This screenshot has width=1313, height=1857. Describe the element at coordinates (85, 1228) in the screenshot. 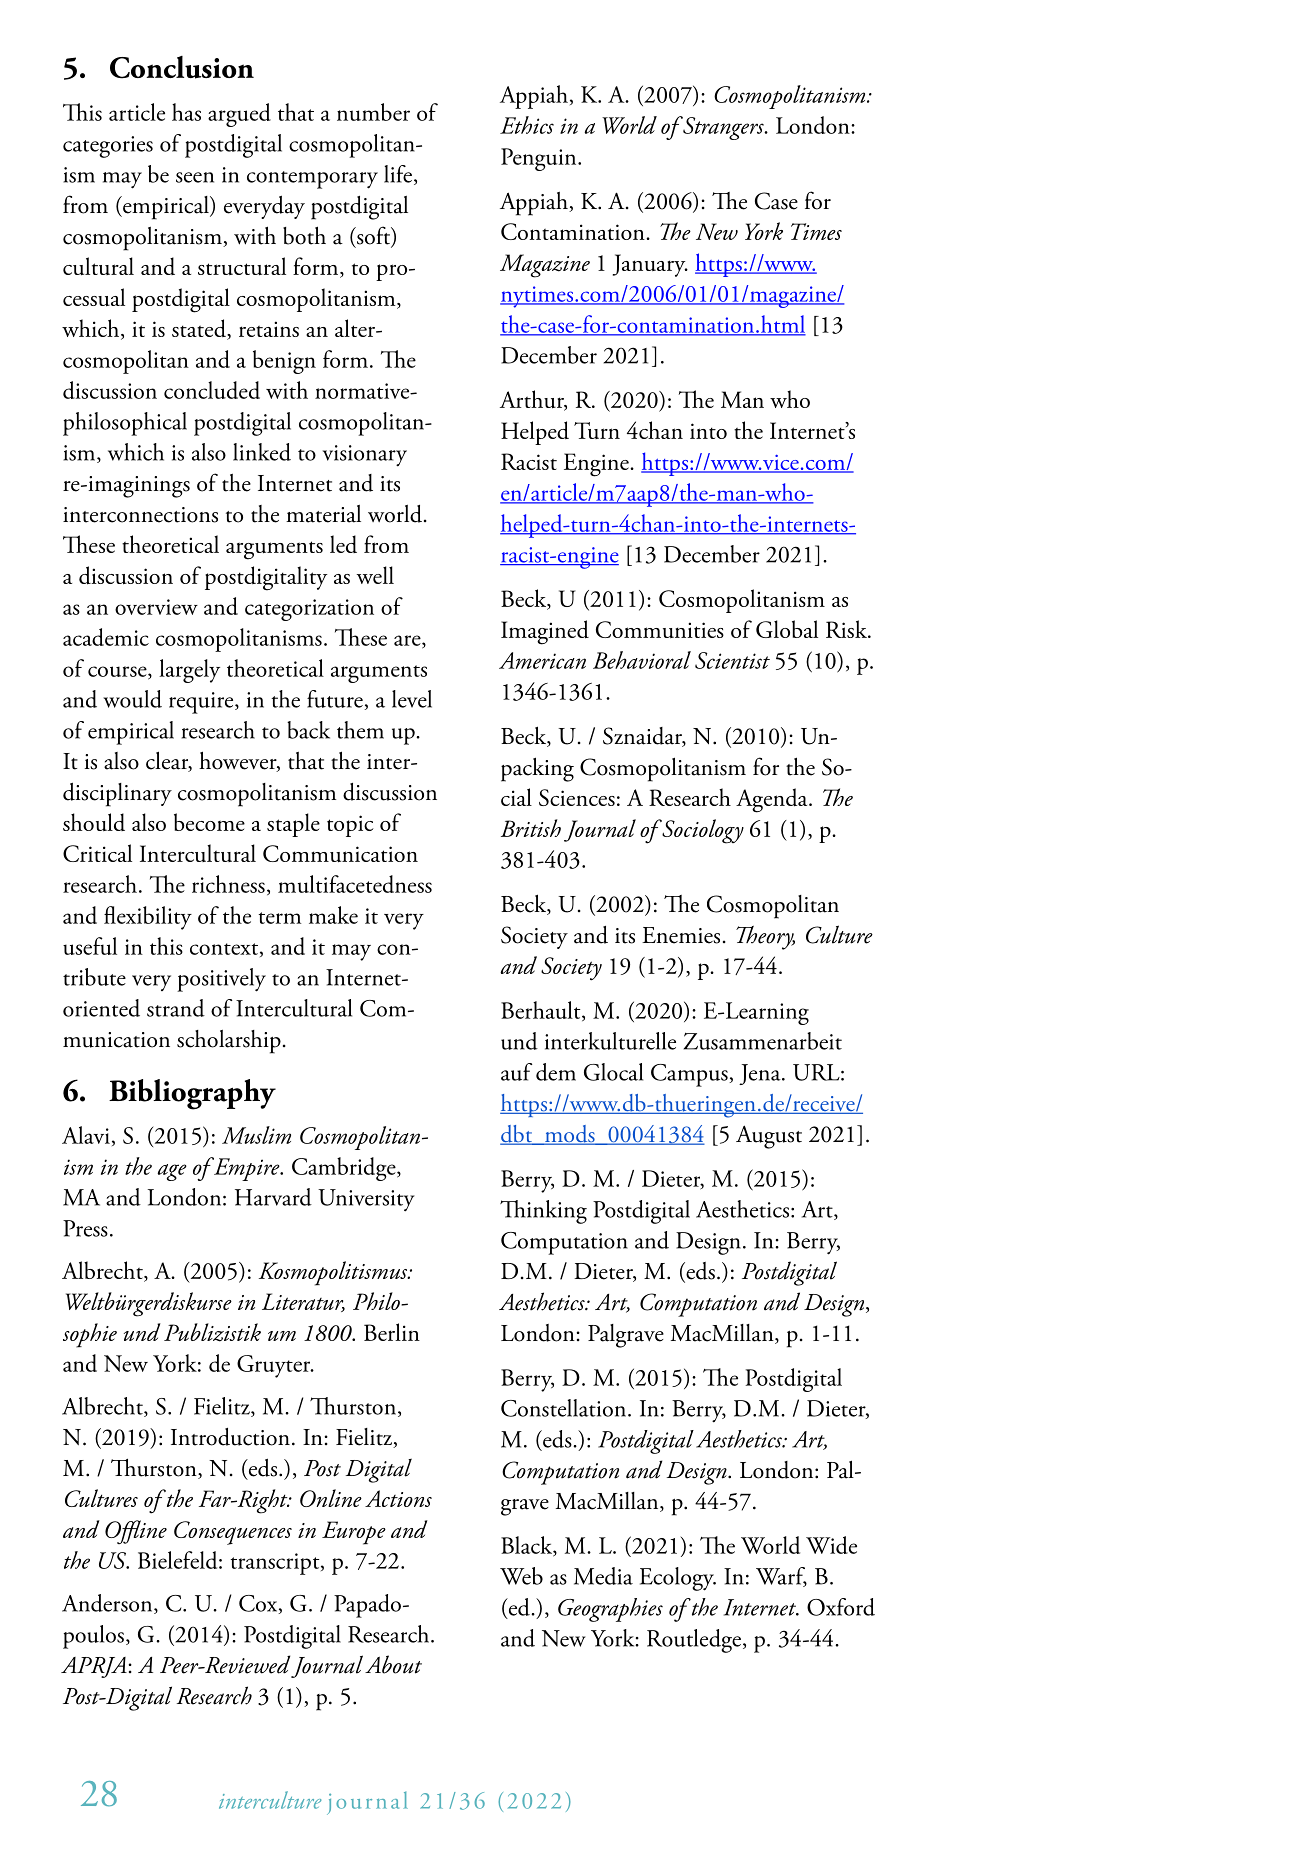

I see `Press` at that location.
